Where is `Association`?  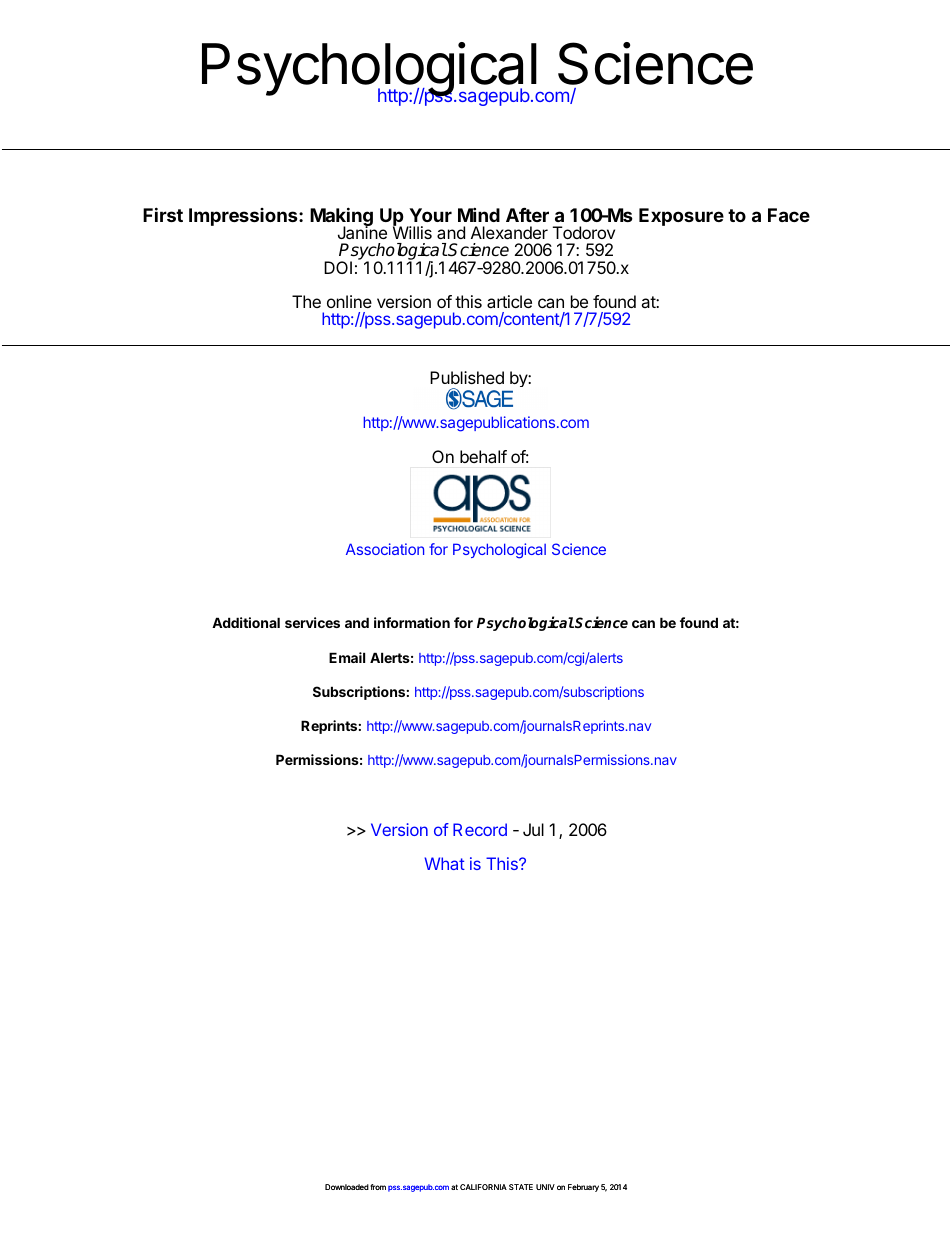
Association is located at coordinates (385, 549).
